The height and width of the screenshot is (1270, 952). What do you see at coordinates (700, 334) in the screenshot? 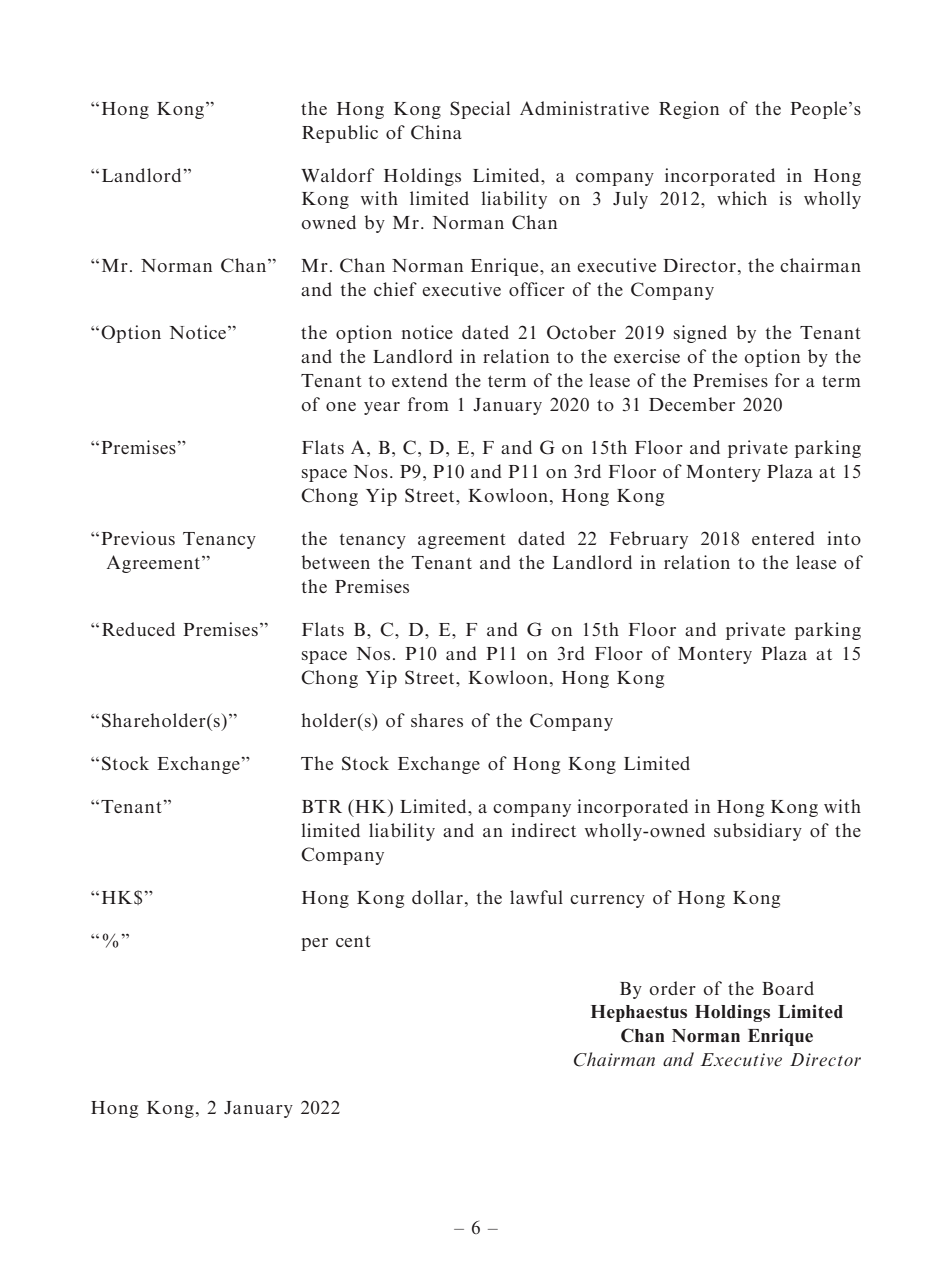
I see `signed` at bounding box center [700, 334].
